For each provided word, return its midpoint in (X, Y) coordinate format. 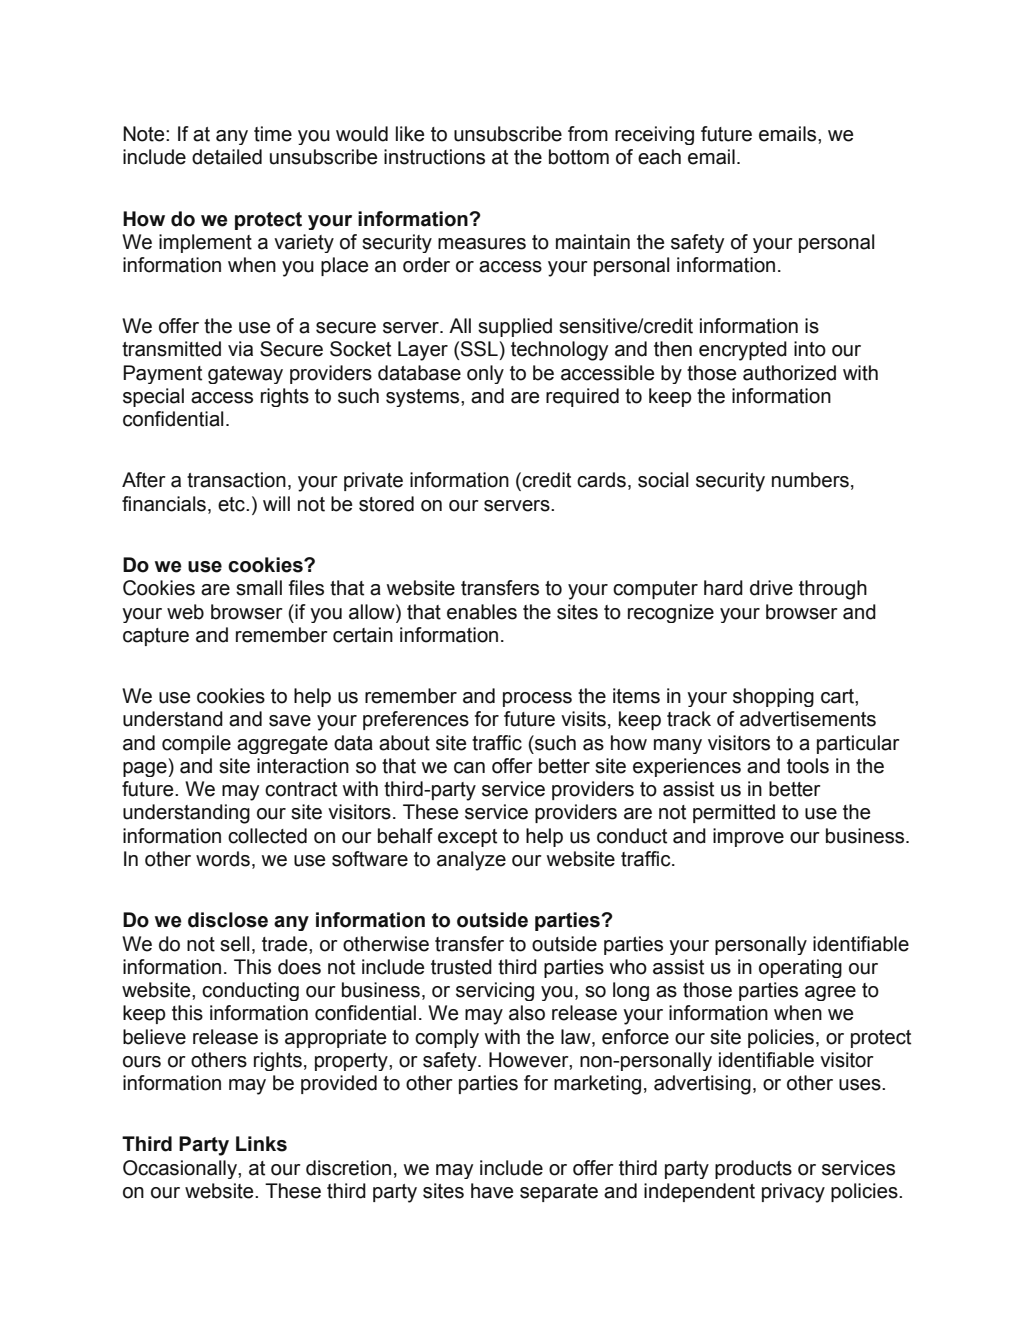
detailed (227, 157)
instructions (434, 157)
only (485, 374)
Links (261, 1144)
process (537, 699)
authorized (789, 373)
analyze (471, 861)
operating (800, 968)
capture (156, 637)
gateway (245, 375)
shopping (773, 697)
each (659, 157)
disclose (228, 920)
